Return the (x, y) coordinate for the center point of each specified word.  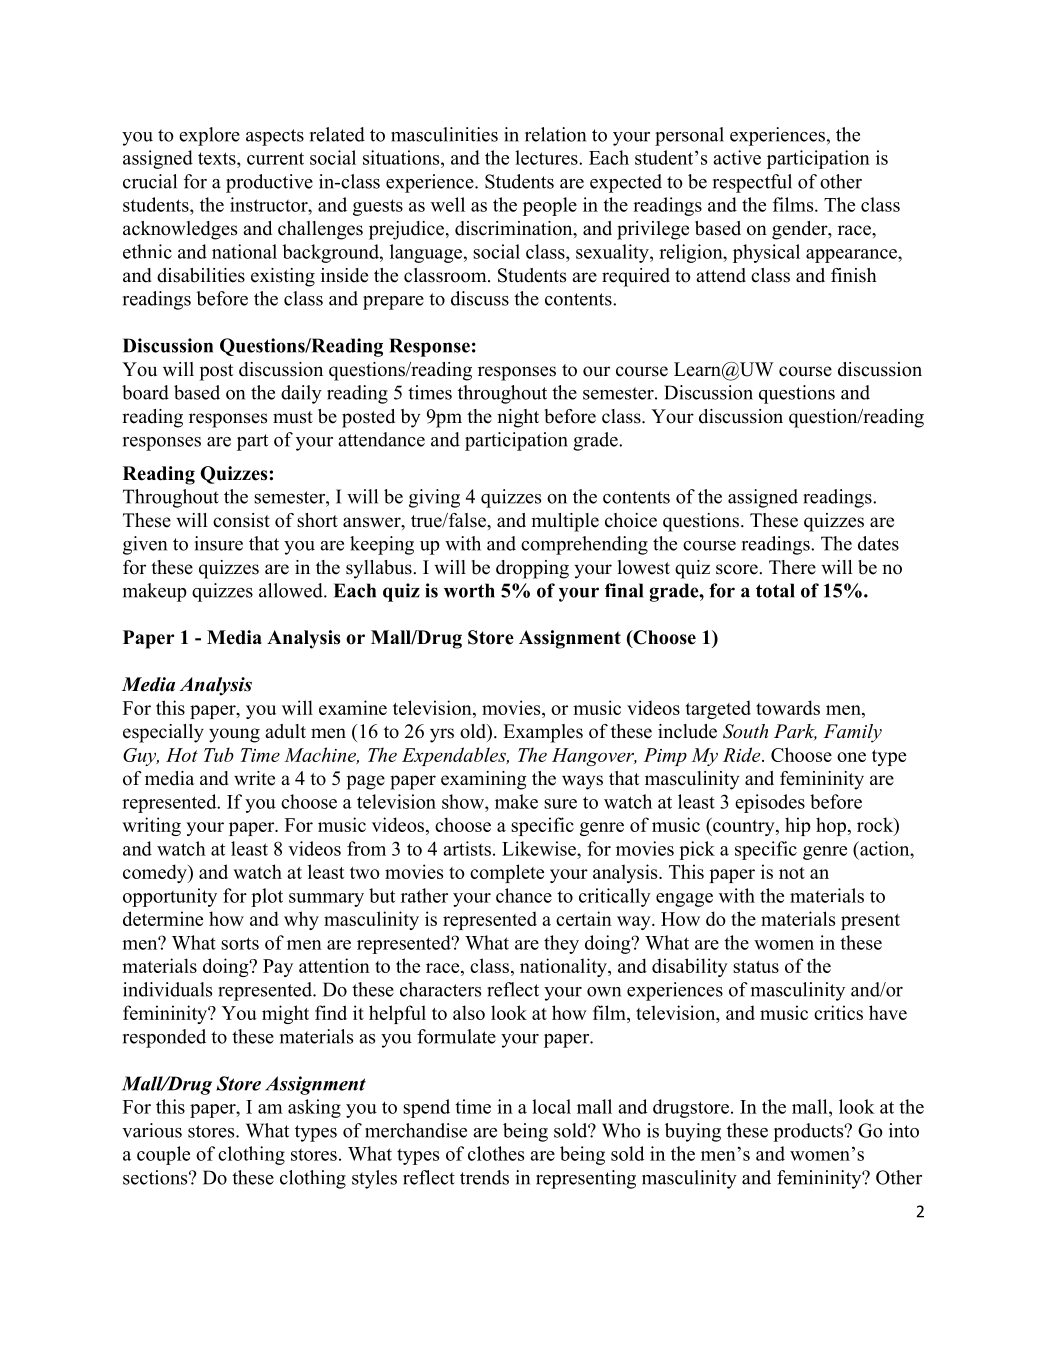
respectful (752, 183)
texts (218, 158)
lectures (547, 157)
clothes (496, 1153)
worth (469, 590)
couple (163, 1155)
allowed (292, 590)
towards (788, 707)
